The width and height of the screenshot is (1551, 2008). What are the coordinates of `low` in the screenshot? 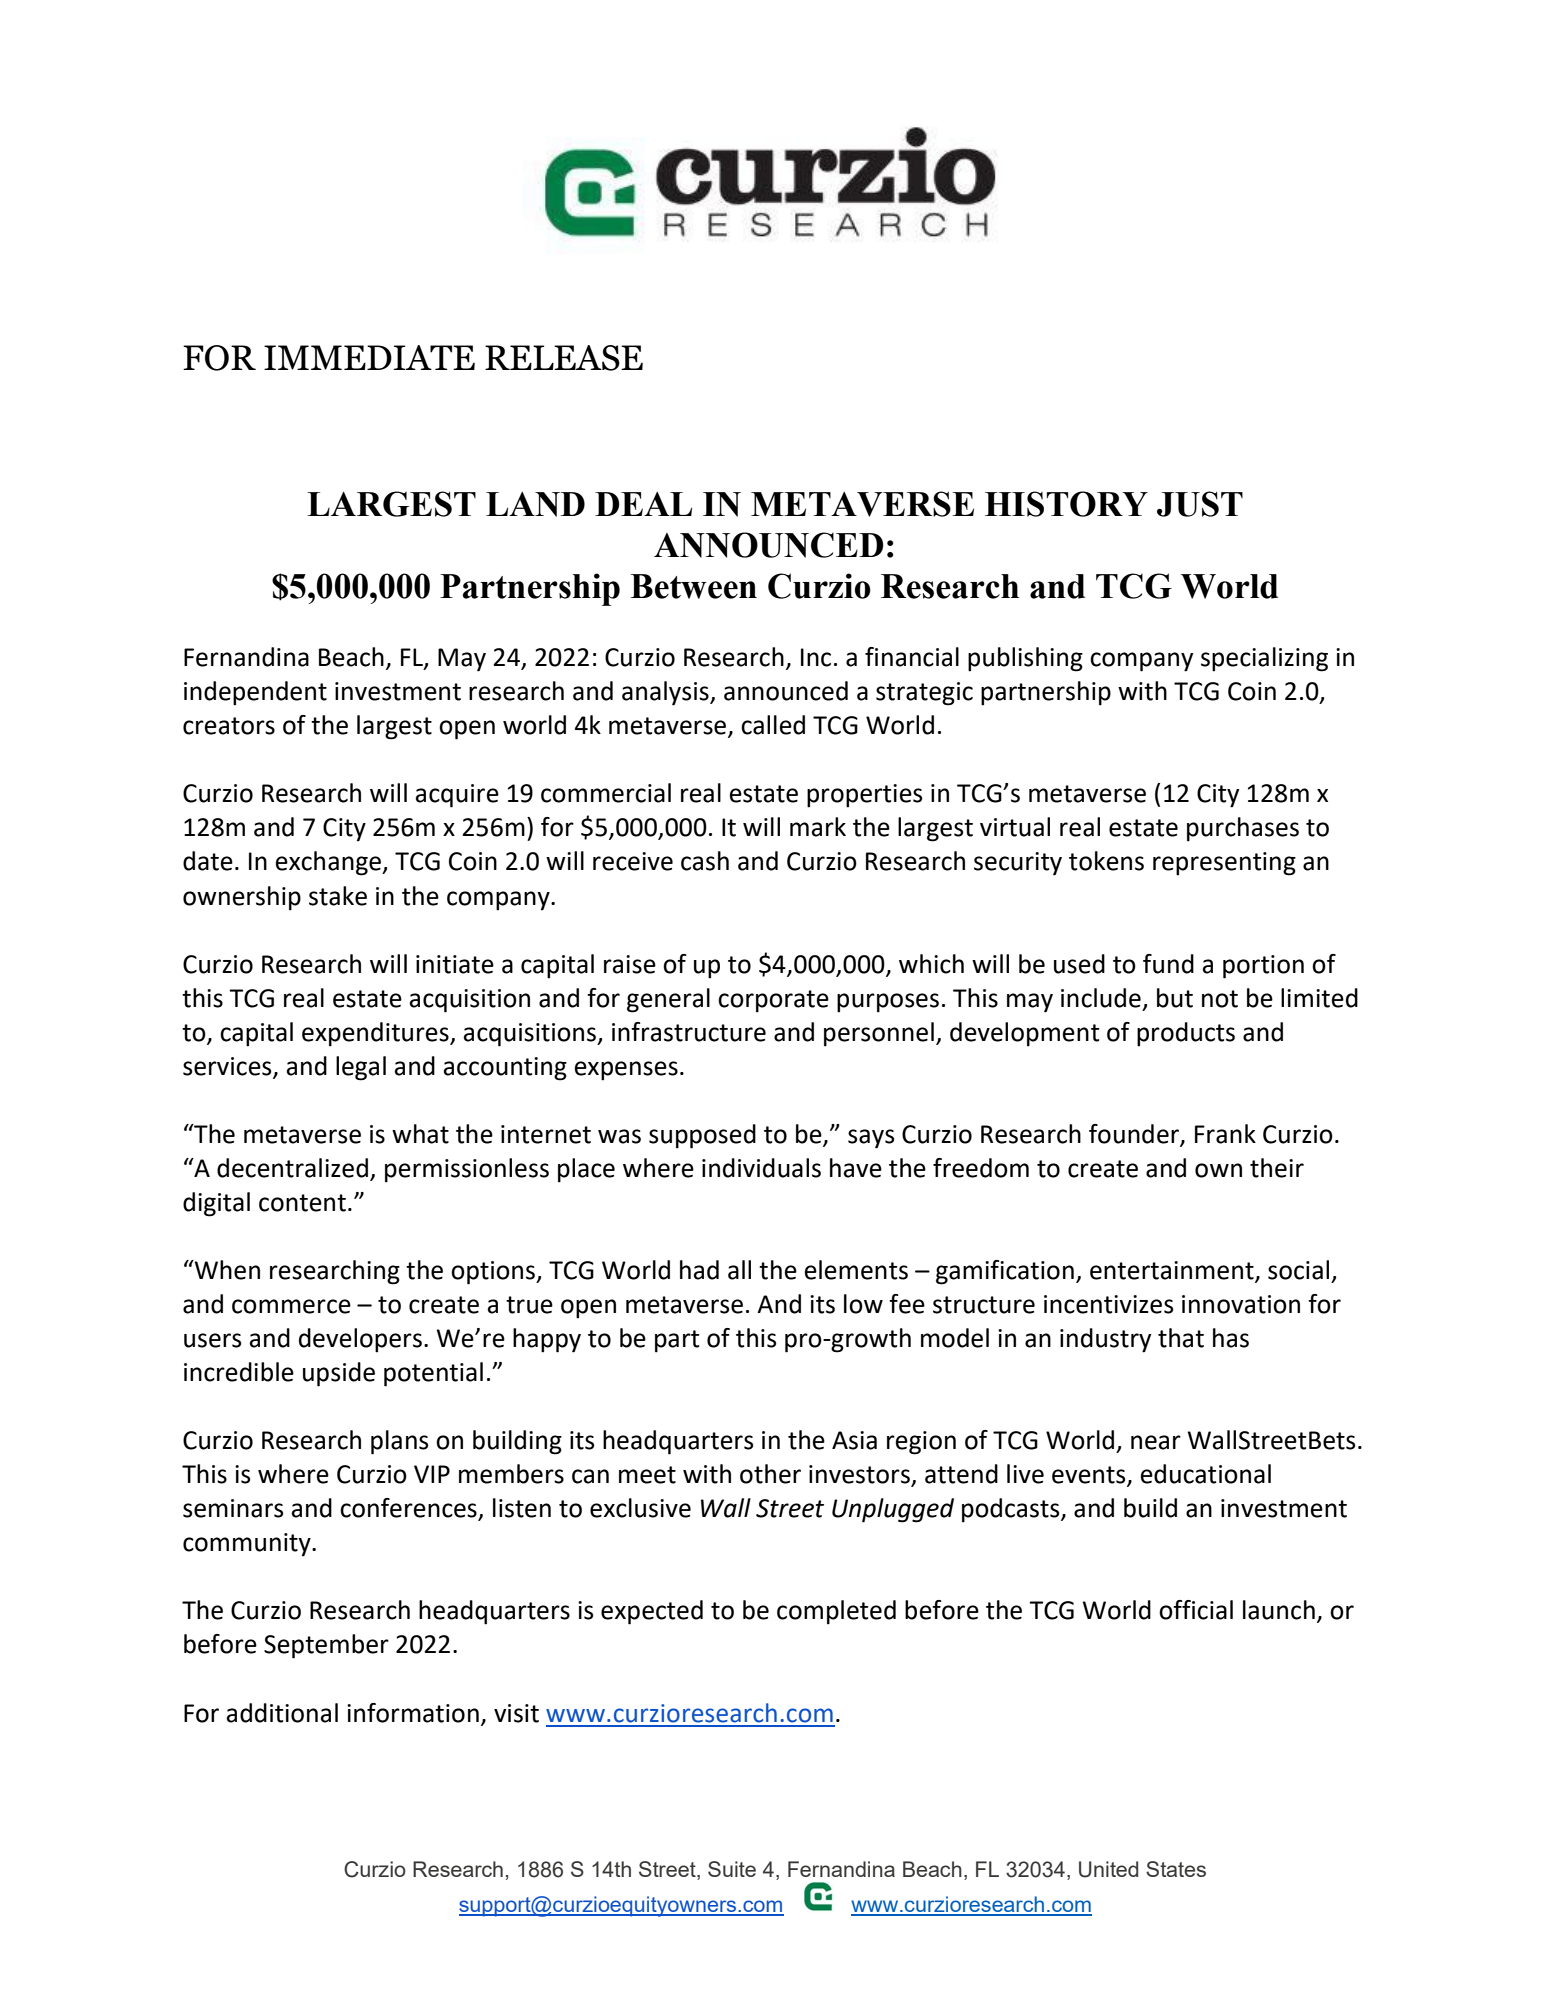 It's located at (863, 1304).
